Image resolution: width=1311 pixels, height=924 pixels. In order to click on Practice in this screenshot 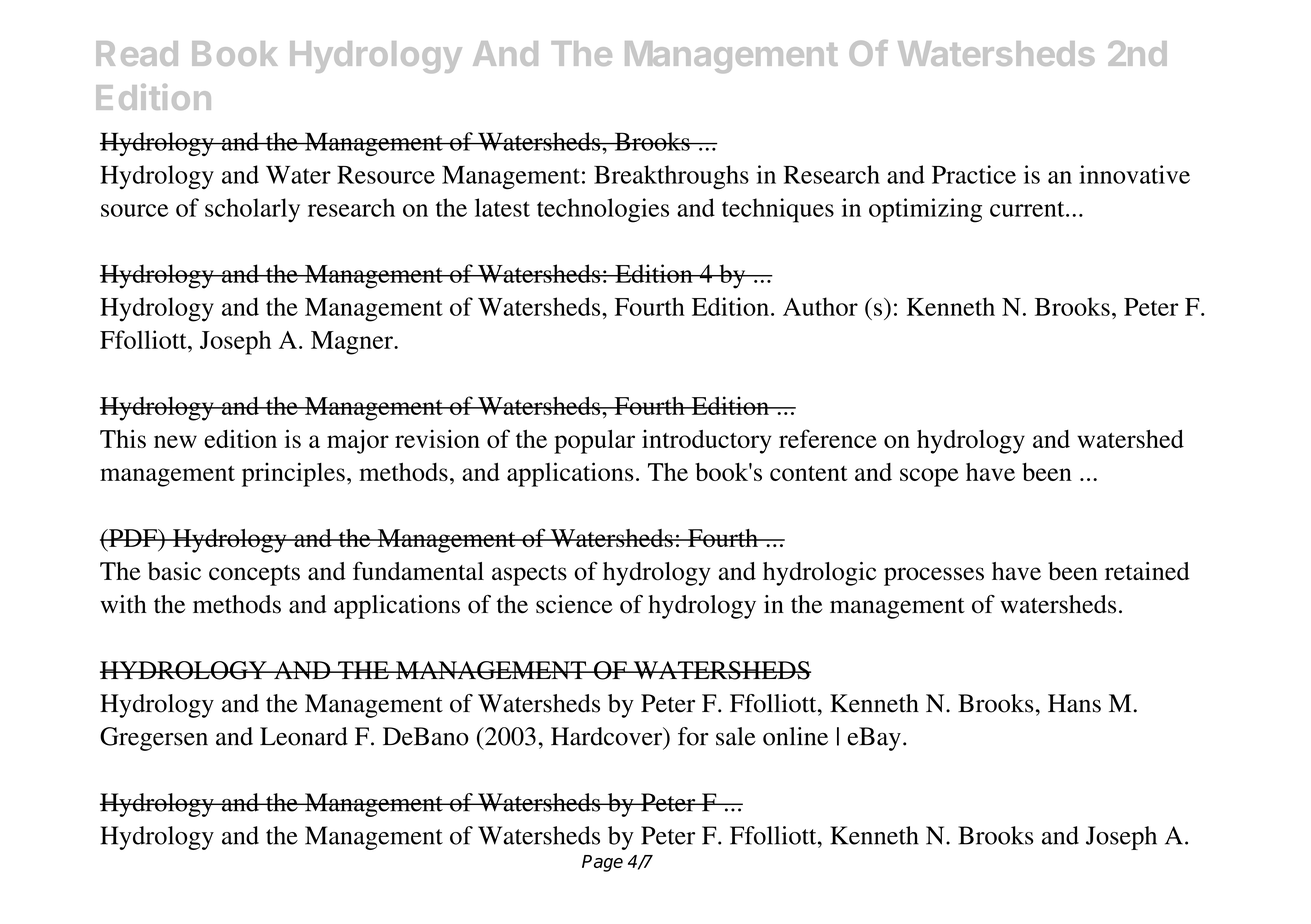, I will do `click(974, 174)`.
